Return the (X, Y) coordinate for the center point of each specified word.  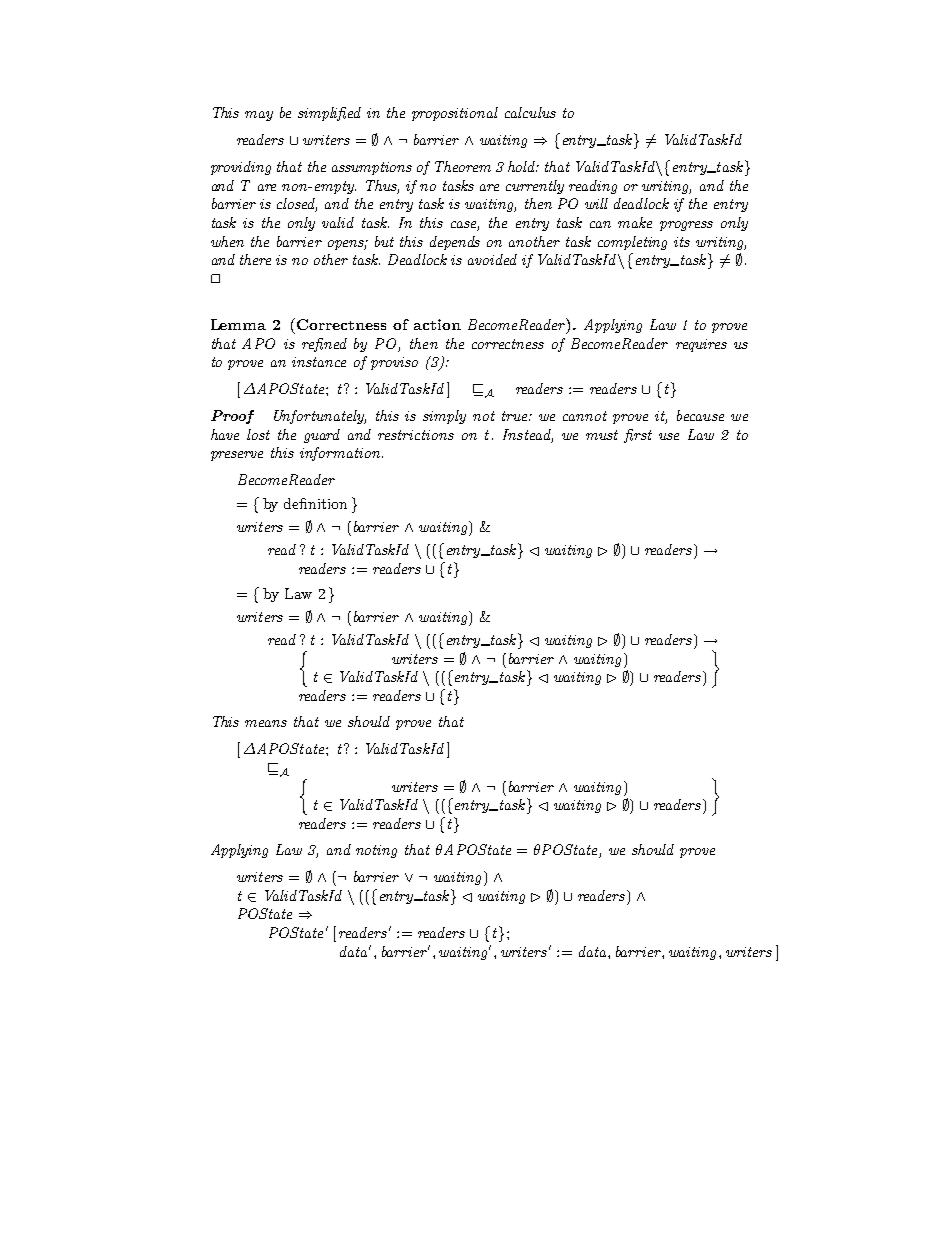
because (700, 415)
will (596, 203)
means (266, 723)
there (255, 259)
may (259, 116)
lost (258, 434)
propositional (455, 114)
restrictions (416, 435)
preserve (237, 456)
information (340, 454)
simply (444, 417)
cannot (585, 416)
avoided (492, 259)
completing (632, 243)
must (602, 435)
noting (376, 851)
